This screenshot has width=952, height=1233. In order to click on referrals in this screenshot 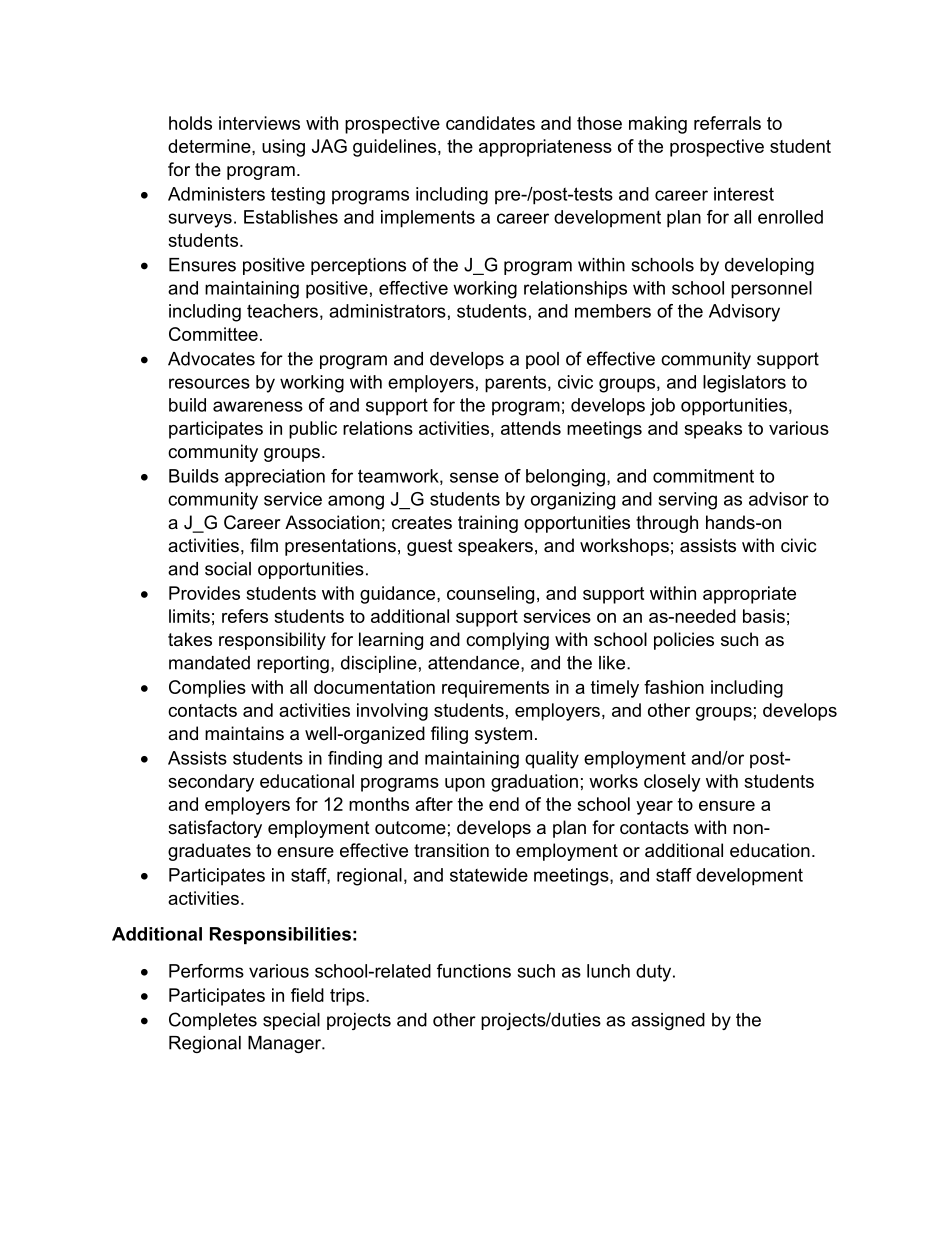, I will do `click(727, 123)`.
